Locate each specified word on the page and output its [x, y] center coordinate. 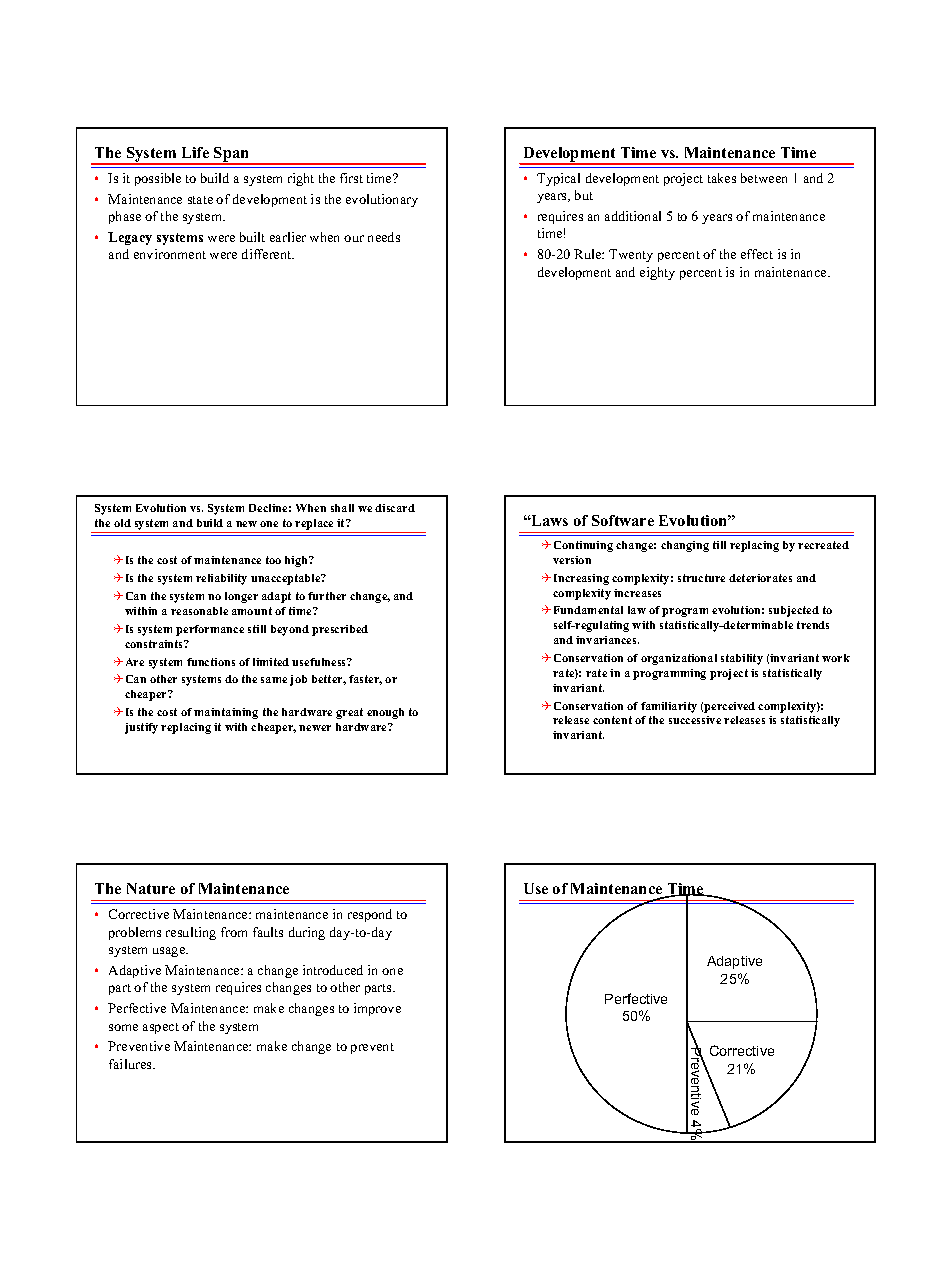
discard [395, 508]
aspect [161, 1028]
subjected [794, 611]
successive [695, 720]
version [572, 560]
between [764, 178]
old [122, 523]
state [200, 200]
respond [370, 915]
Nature [151, 888]
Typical [558, 179]
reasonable [199, 611]
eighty [657, 273]
